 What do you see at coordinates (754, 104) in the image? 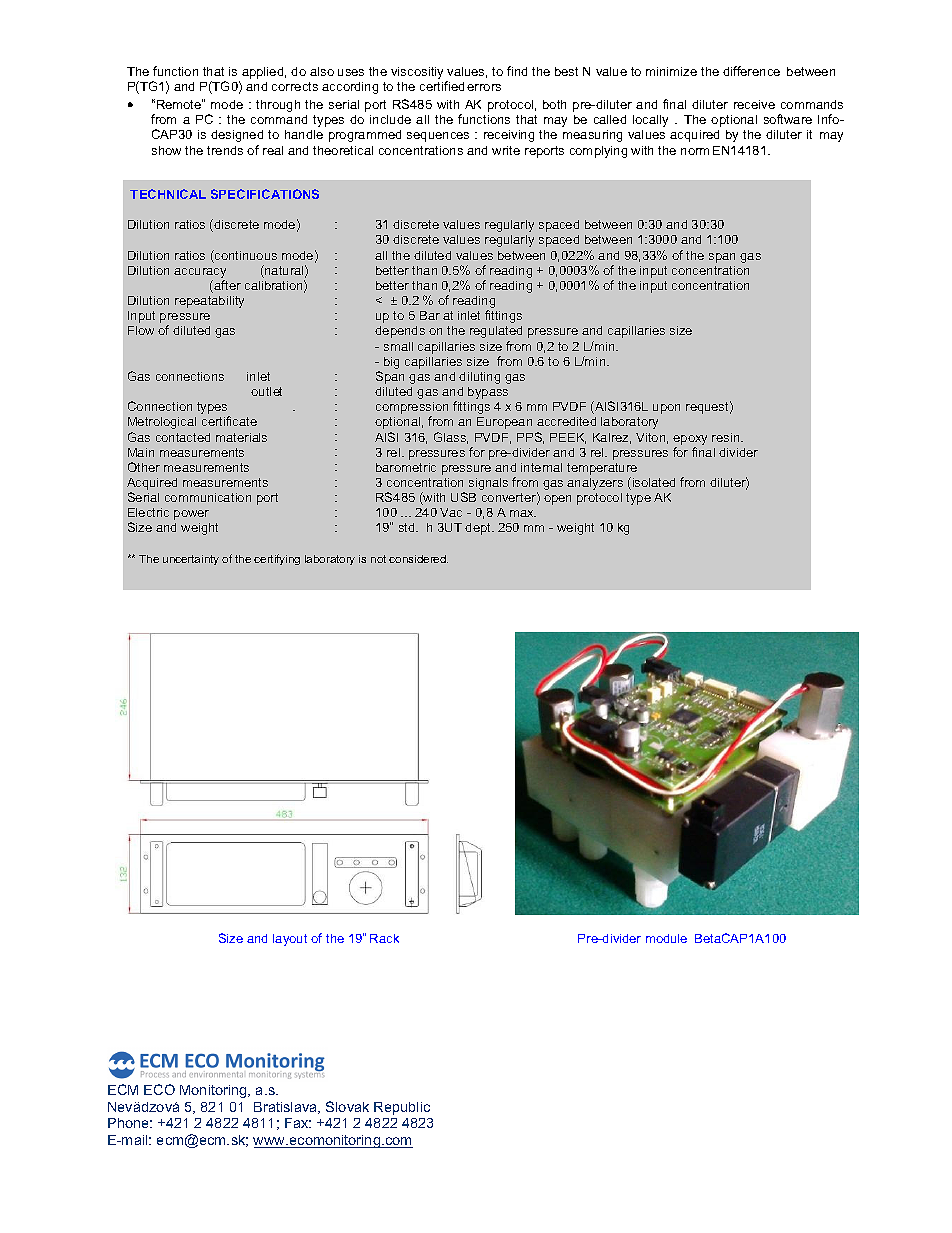
I see `receive` at bounding box center [754, 104].
